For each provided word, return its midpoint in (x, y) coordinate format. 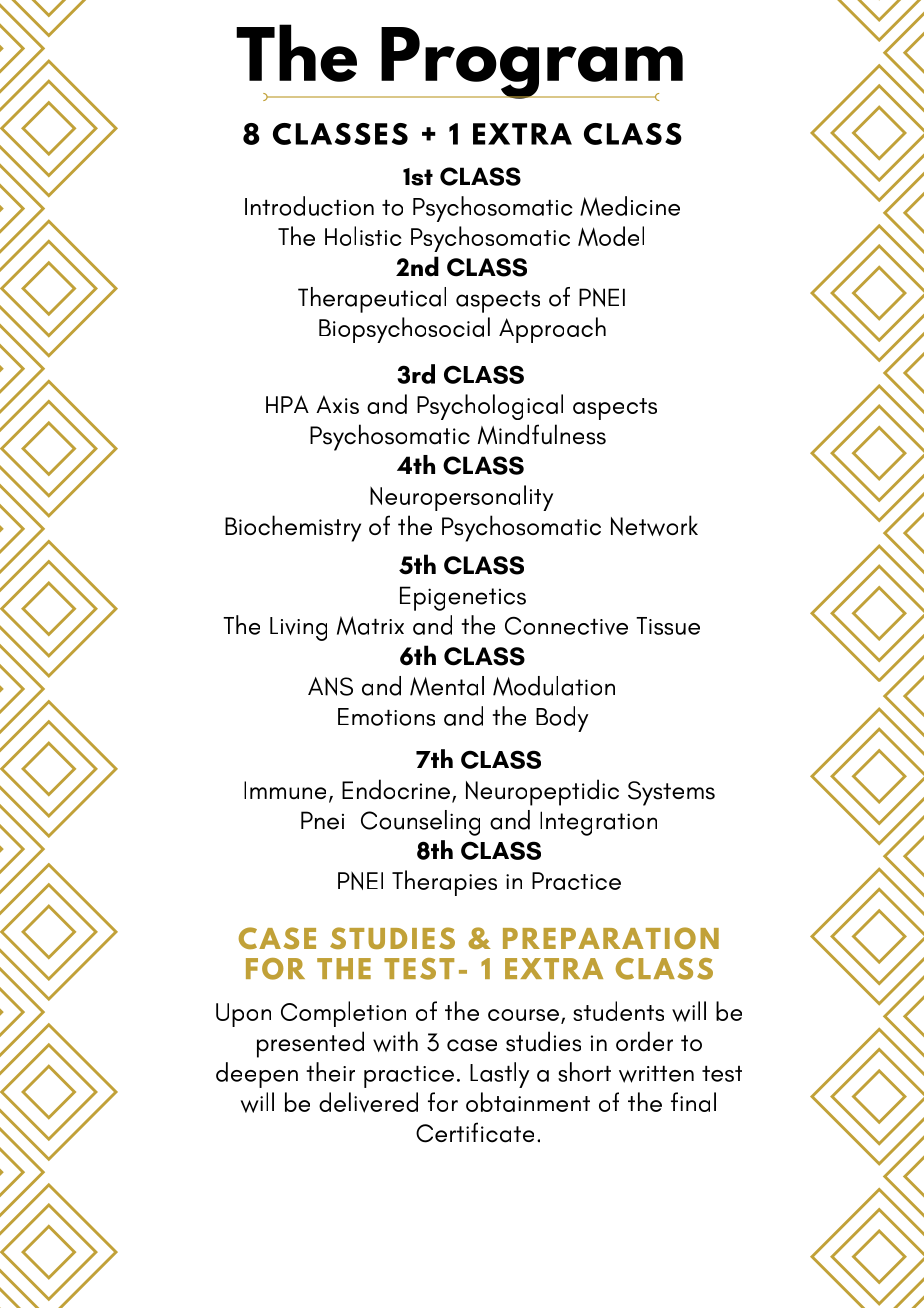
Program (531, 64)
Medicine (630, 206)
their (330, 1072)
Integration (598, 823)
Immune (285, 790)
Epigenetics (463, 598)
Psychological (490, 407)
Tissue (668, 626)
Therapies (444, 883)
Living (298, 629)
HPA (287, 404)
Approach (552, 330)
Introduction (309, 206)
